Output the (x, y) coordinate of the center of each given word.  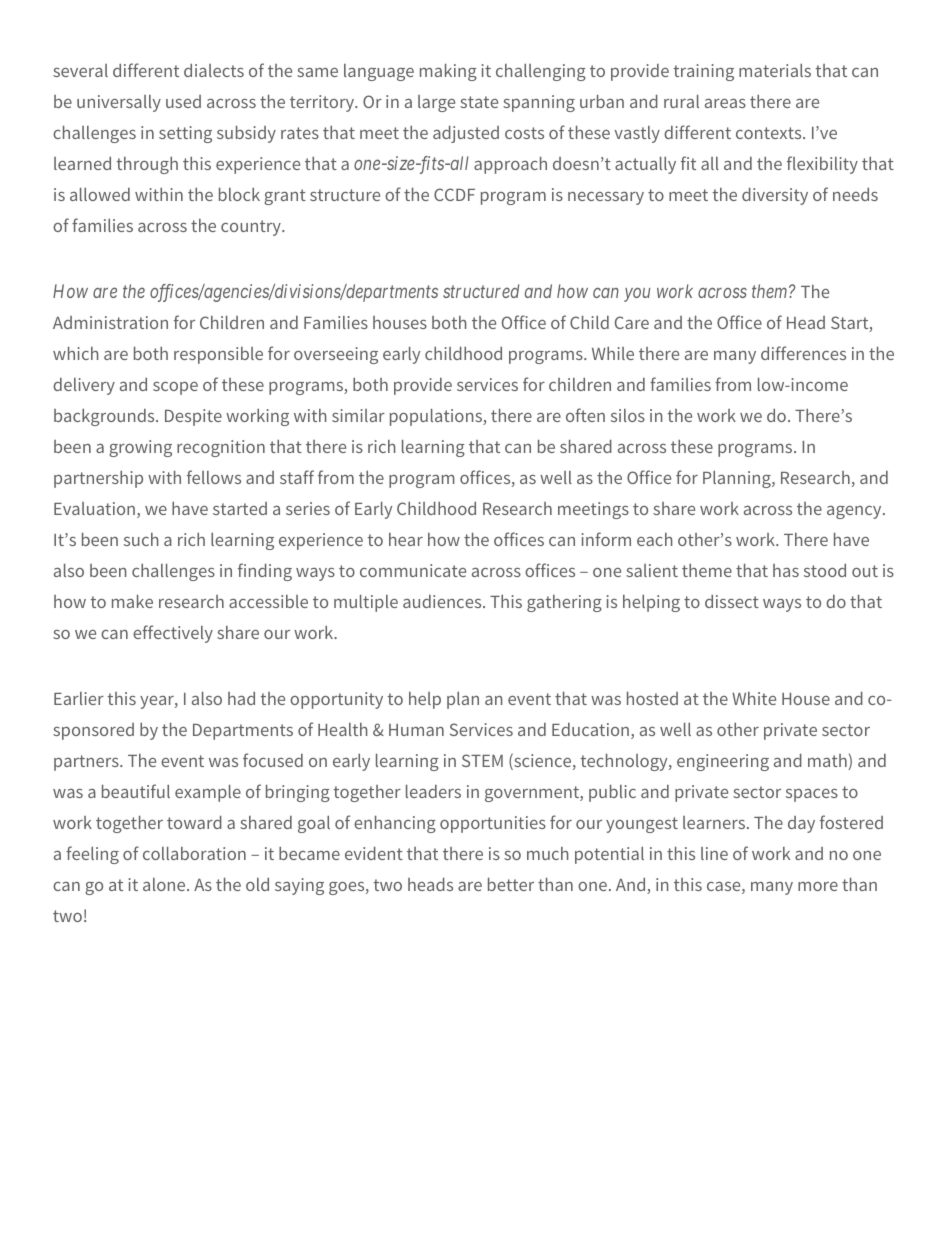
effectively (173, 634)
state (479, 102)
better (511, 884)
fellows (214, 477)
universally (119, 103)
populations (437, 417)
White (754, 698)
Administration (110, 322)
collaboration (194, 853)
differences (803, 353)
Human (416, 730)
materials (775, 70)
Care (632, 322)
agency (855, 512)
